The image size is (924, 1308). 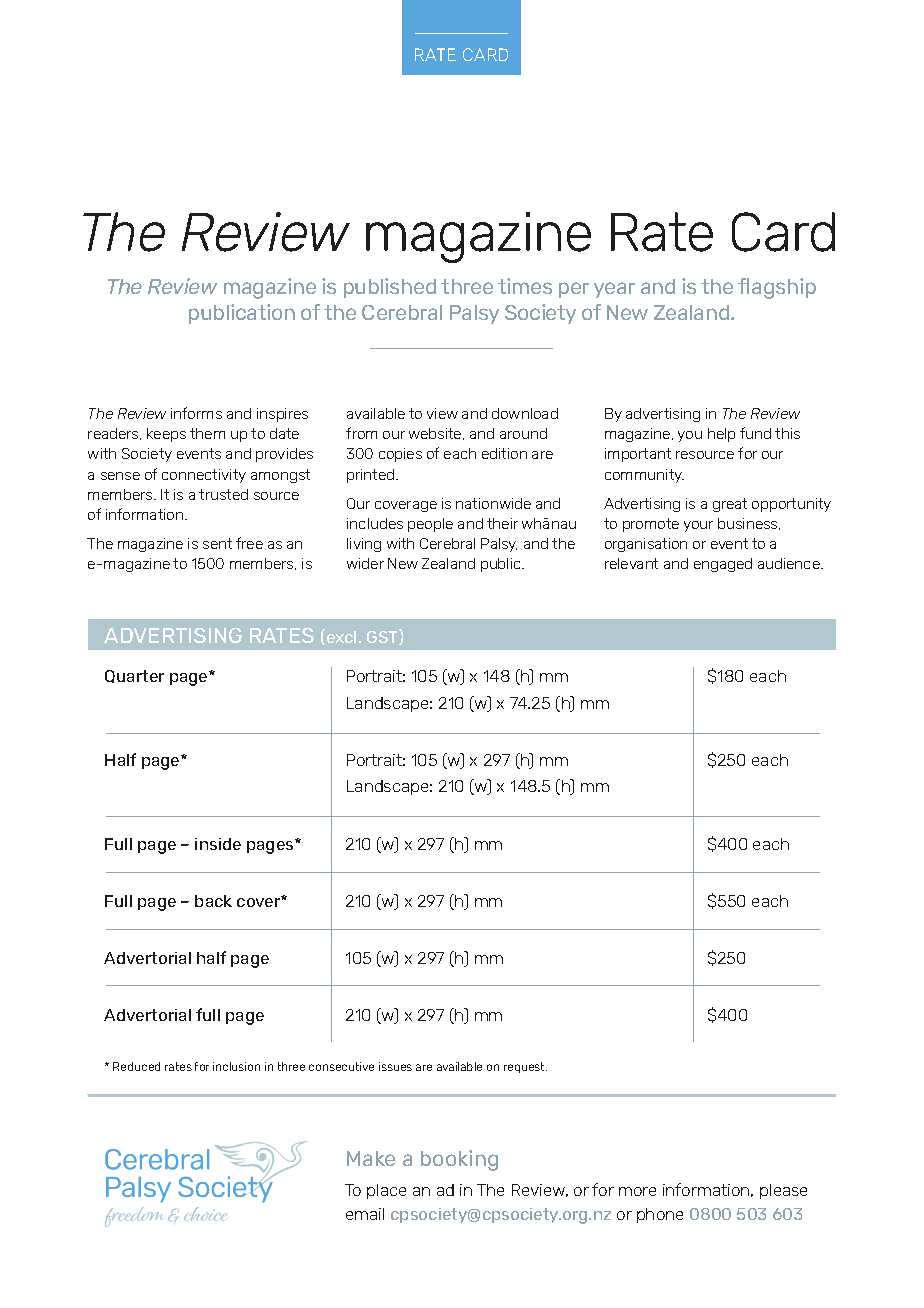 I want to click on engaged, so click(x=723, y=565).
